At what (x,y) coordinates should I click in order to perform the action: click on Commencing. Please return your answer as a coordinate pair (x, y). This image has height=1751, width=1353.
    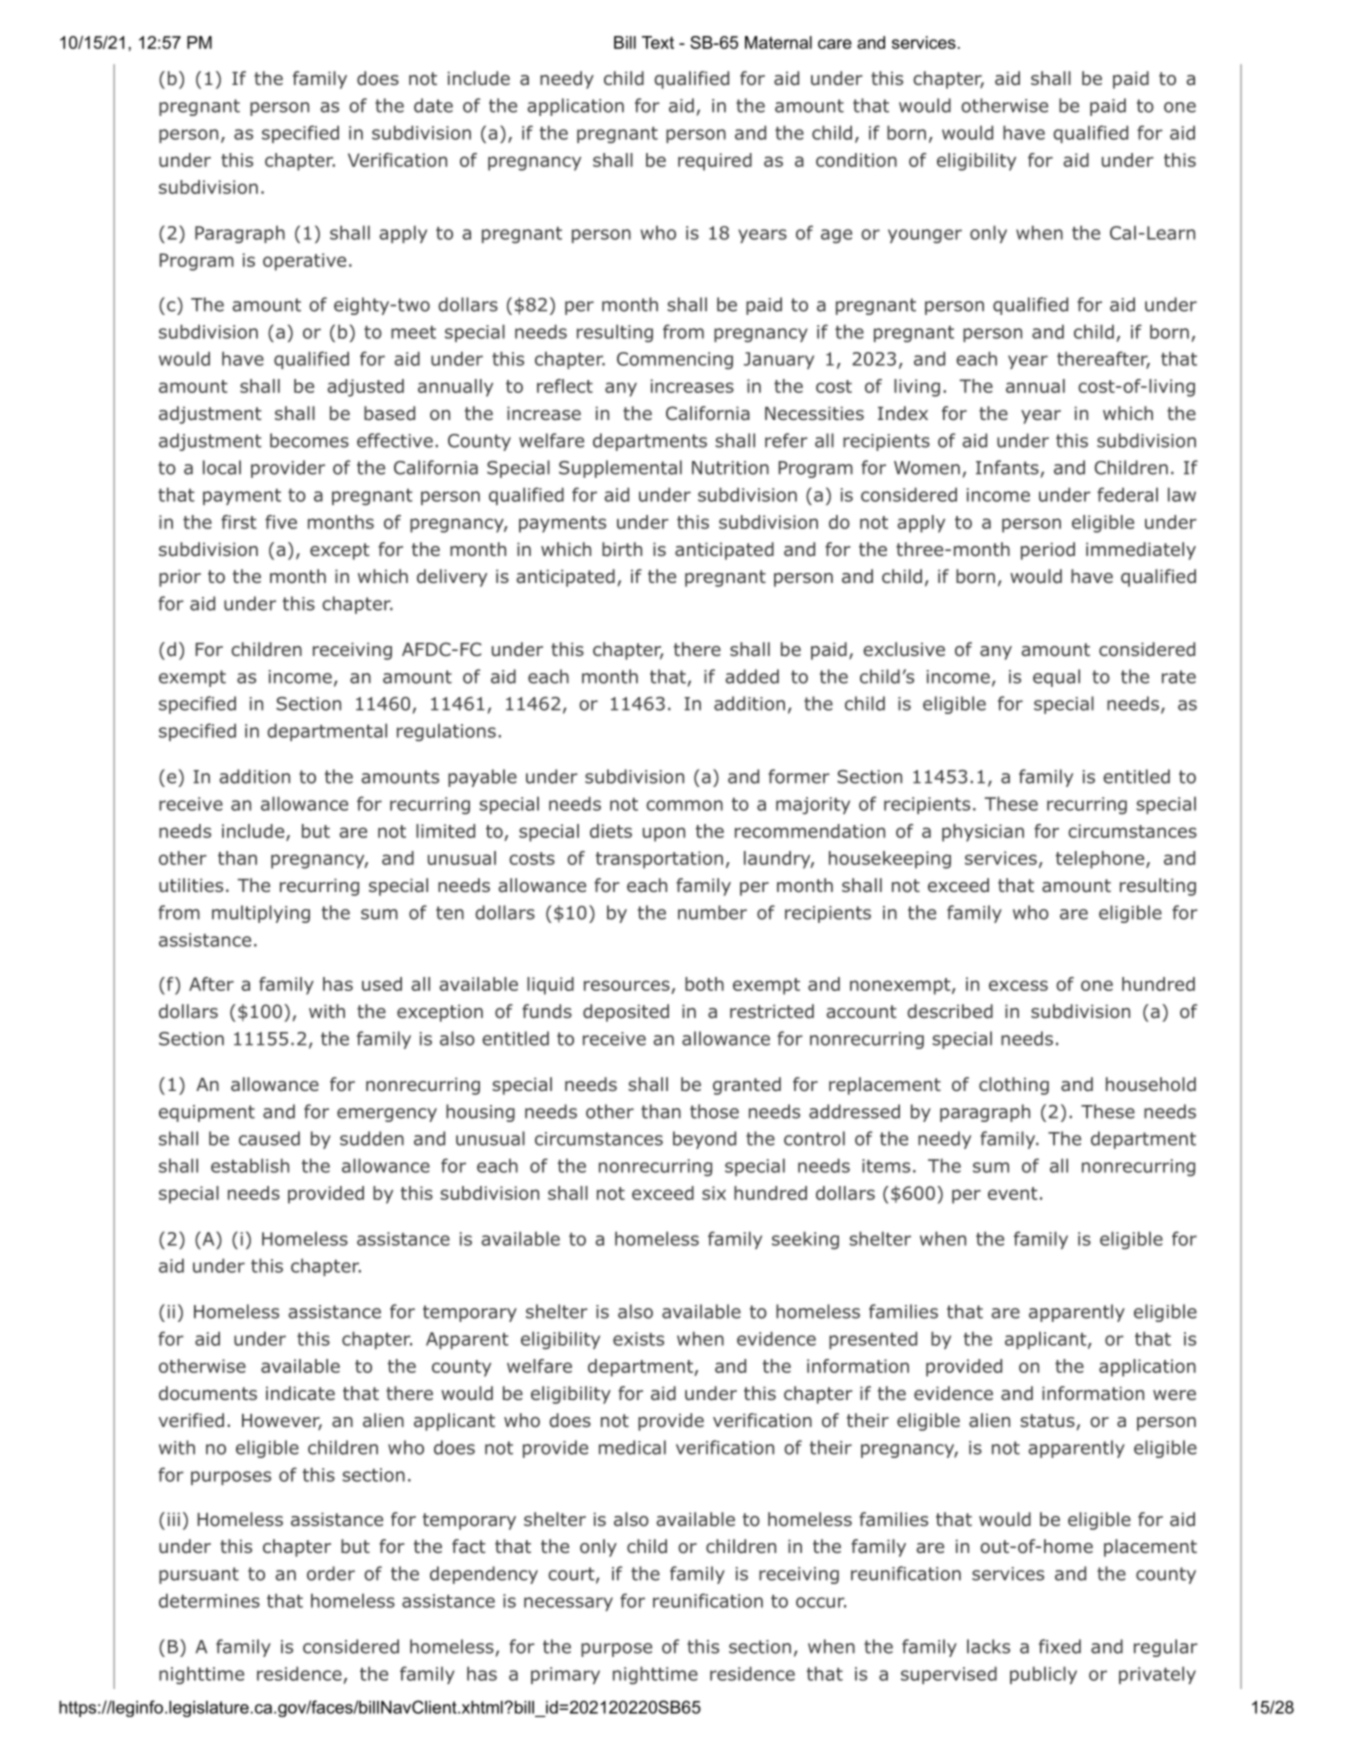
    Looking at the image, I should click on (675, 360).
